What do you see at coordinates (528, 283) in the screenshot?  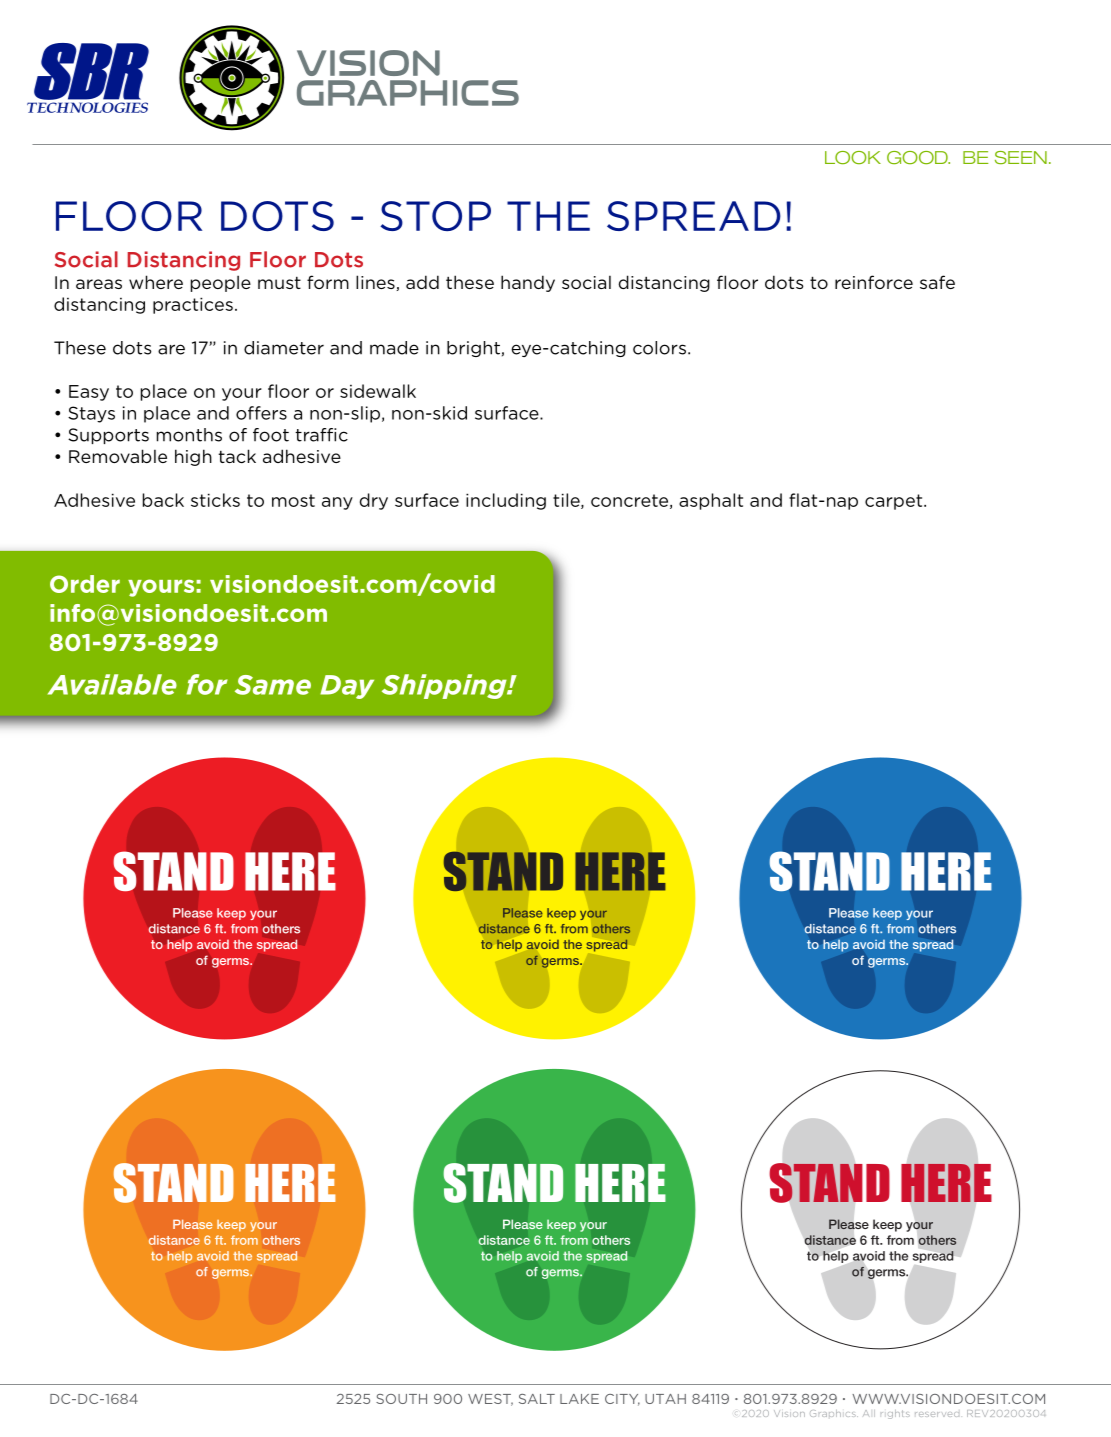 I see `handy` at bounding box center [528, 283].
